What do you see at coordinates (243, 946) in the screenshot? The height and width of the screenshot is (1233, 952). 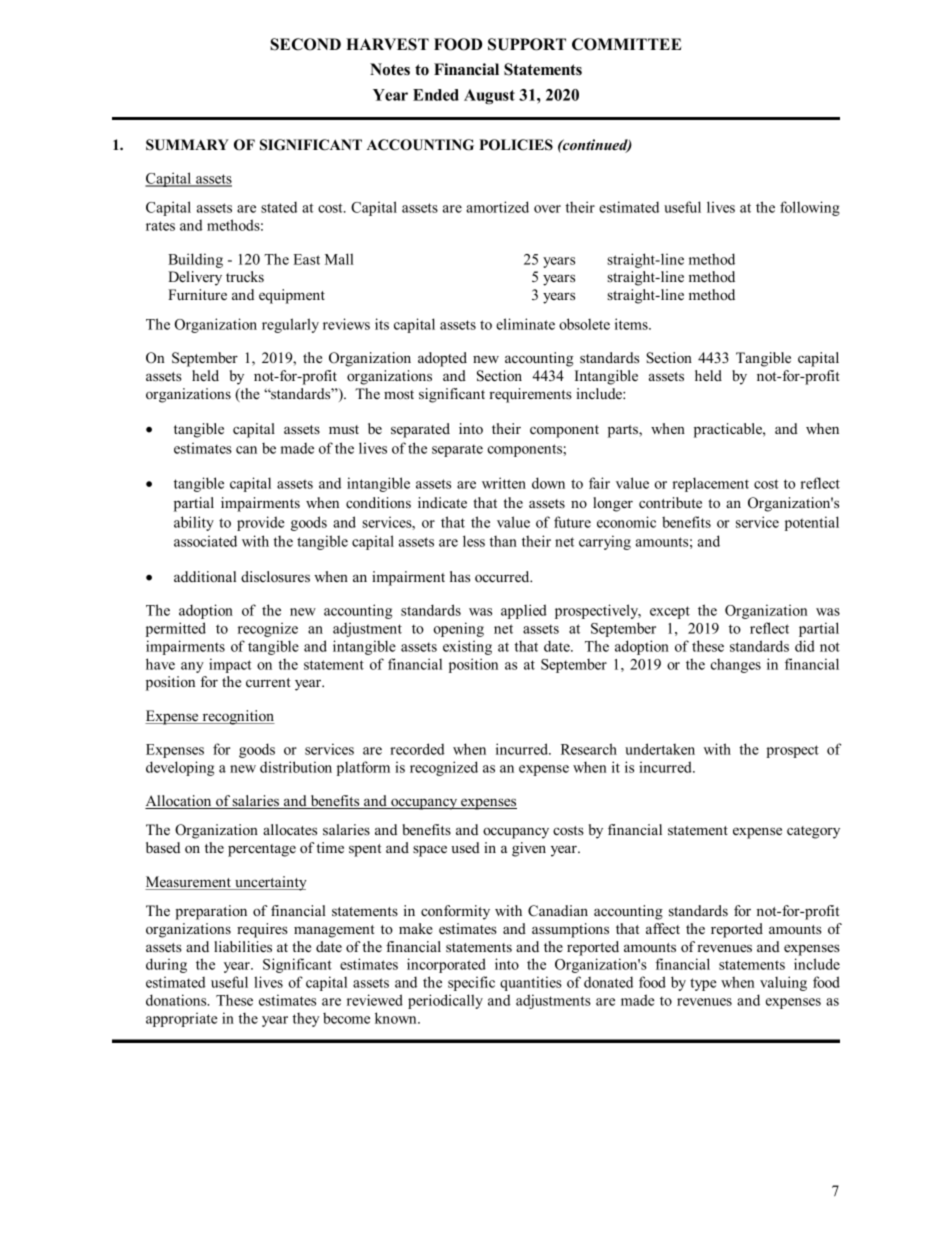 I see `liabilities` at bounding box center [243, 946].
